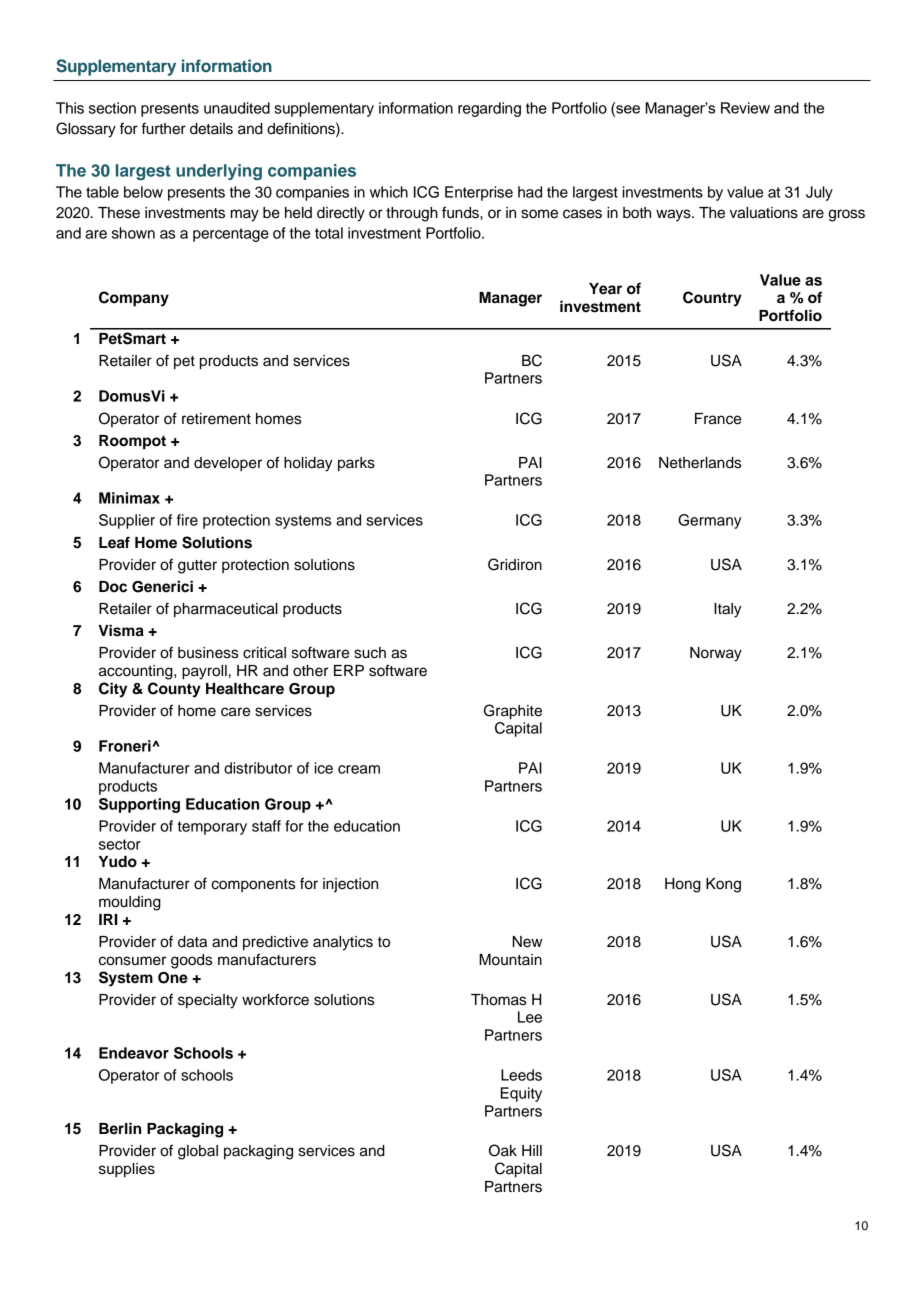  Describe the element at coordinates (745, 108) in the screenshot. I see `Review` at that location.
